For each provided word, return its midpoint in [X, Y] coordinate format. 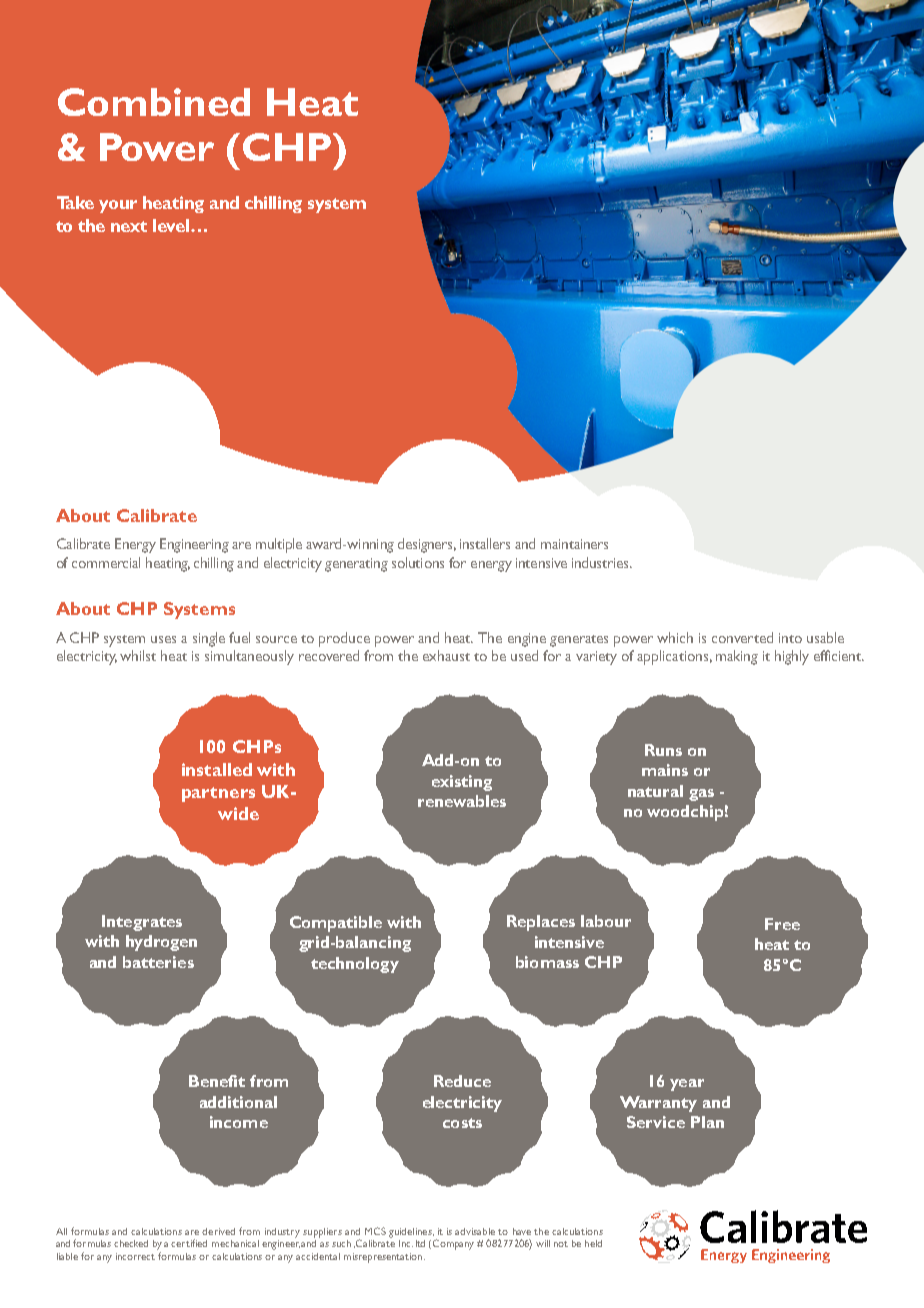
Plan [707, 1122]
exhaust [446, 655]
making [737, 657]
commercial [106, 562]
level [172, 225]
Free [782, 924]
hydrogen [161, 943]
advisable [475, 1231]
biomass [547, 962]
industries [601, 562]
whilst [138, 655]
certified [189, 1243]
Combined [154, 102]
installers [485, 543]
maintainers [574, 544]
